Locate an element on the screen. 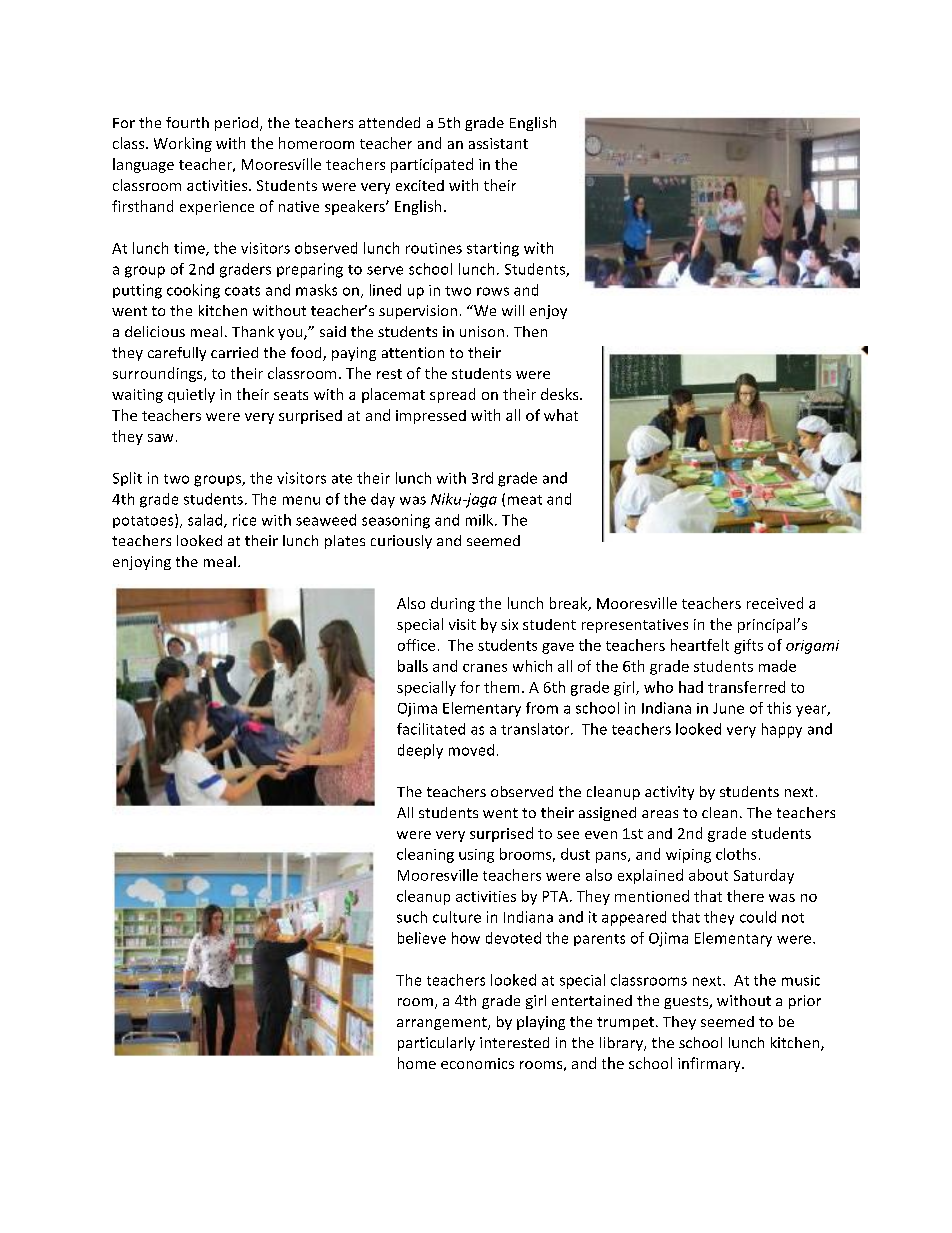 The width and height of the screenshot is (952, 1233). cloths is located at coordinates (736, 854).
